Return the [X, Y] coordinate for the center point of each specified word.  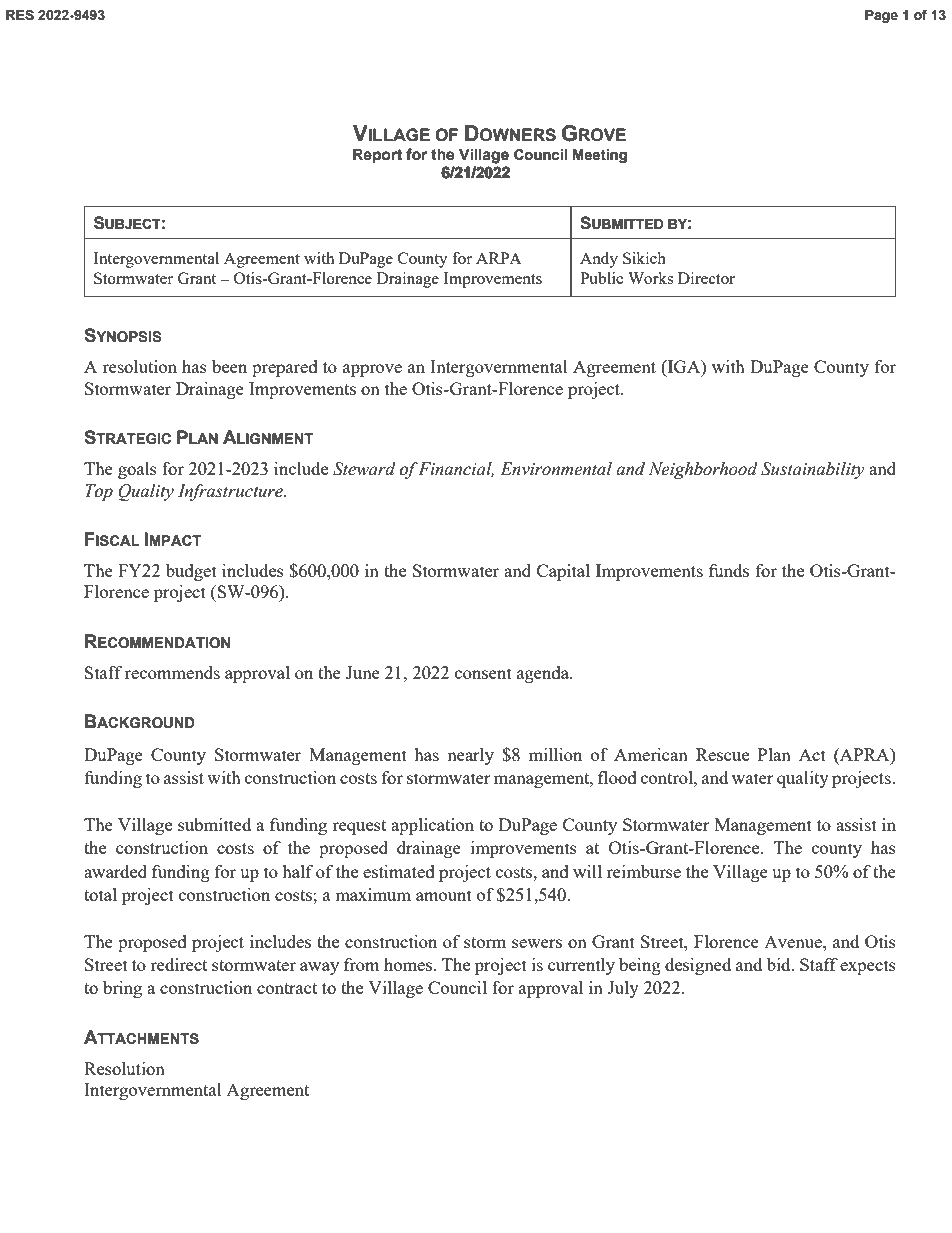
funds [729, 570]
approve [372, 370]
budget [191, 572]
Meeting [600, 156]
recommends [172, 672]
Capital [563, 572]
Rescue [722, 754]
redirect [178, 964]
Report [377, 155]
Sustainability [813, 470]
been [229, 366]
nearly [470, 756]
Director [706, 278]
